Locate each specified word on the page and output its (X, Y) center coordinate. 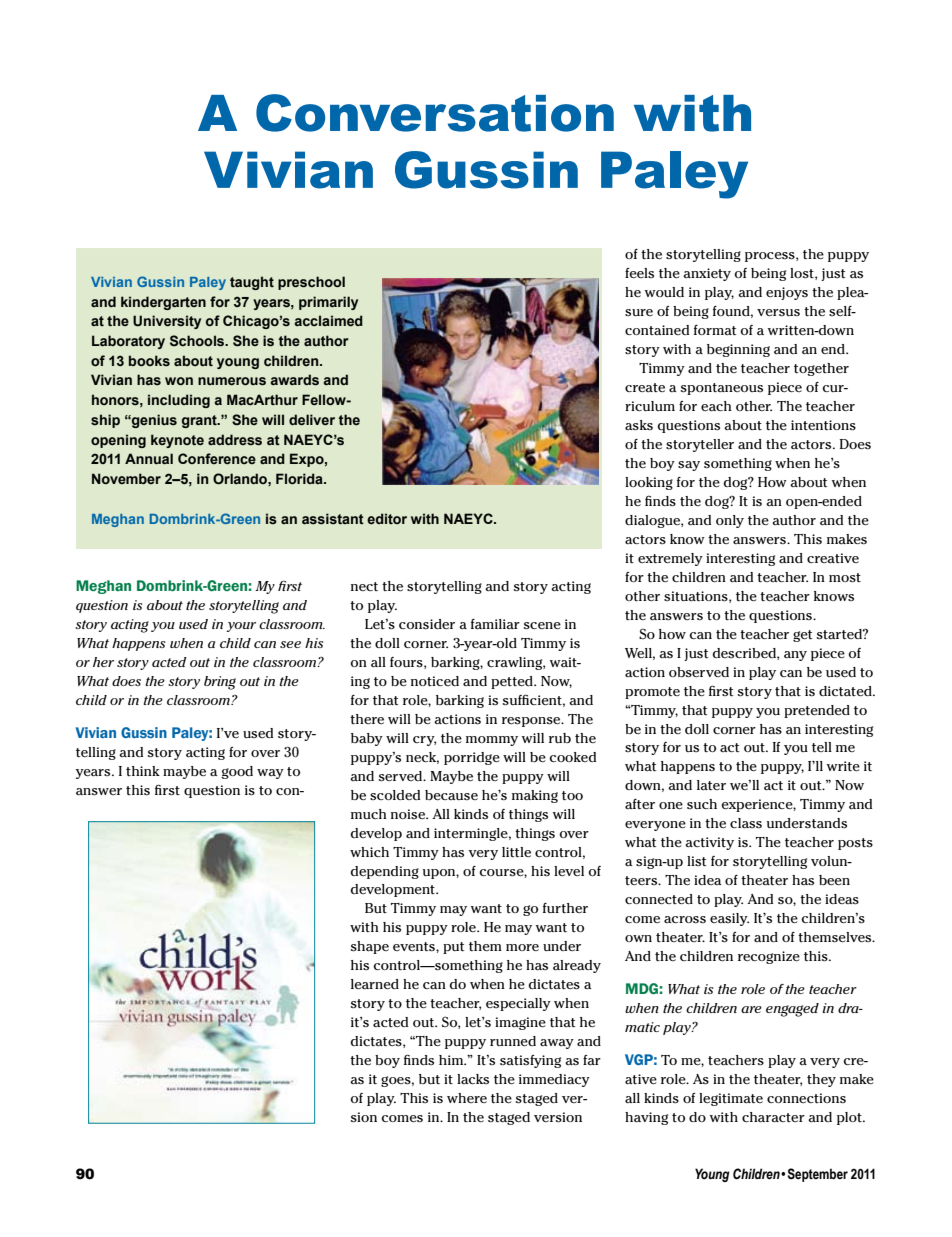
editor (387, 518)
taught (252, 283)
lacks (473, 1079)
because (451, 795)
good (237, 772)
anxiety (707, 274)
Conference (217, 458)
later (711, 785)
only (730, 521)
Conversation (435, 113)
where (467, 1098)
